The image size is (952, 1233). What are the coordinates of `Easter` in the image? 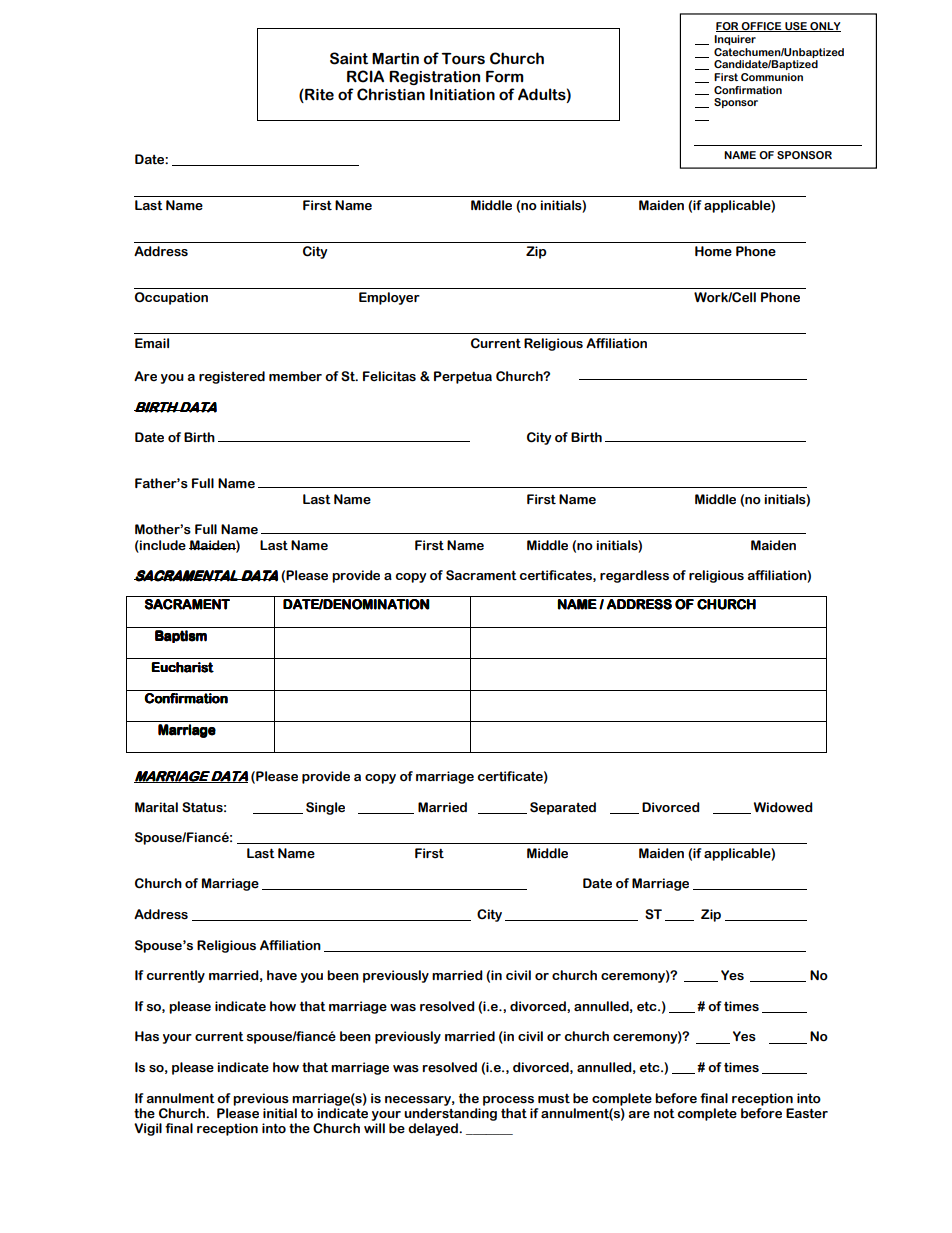 It's located at (807, 1113).
